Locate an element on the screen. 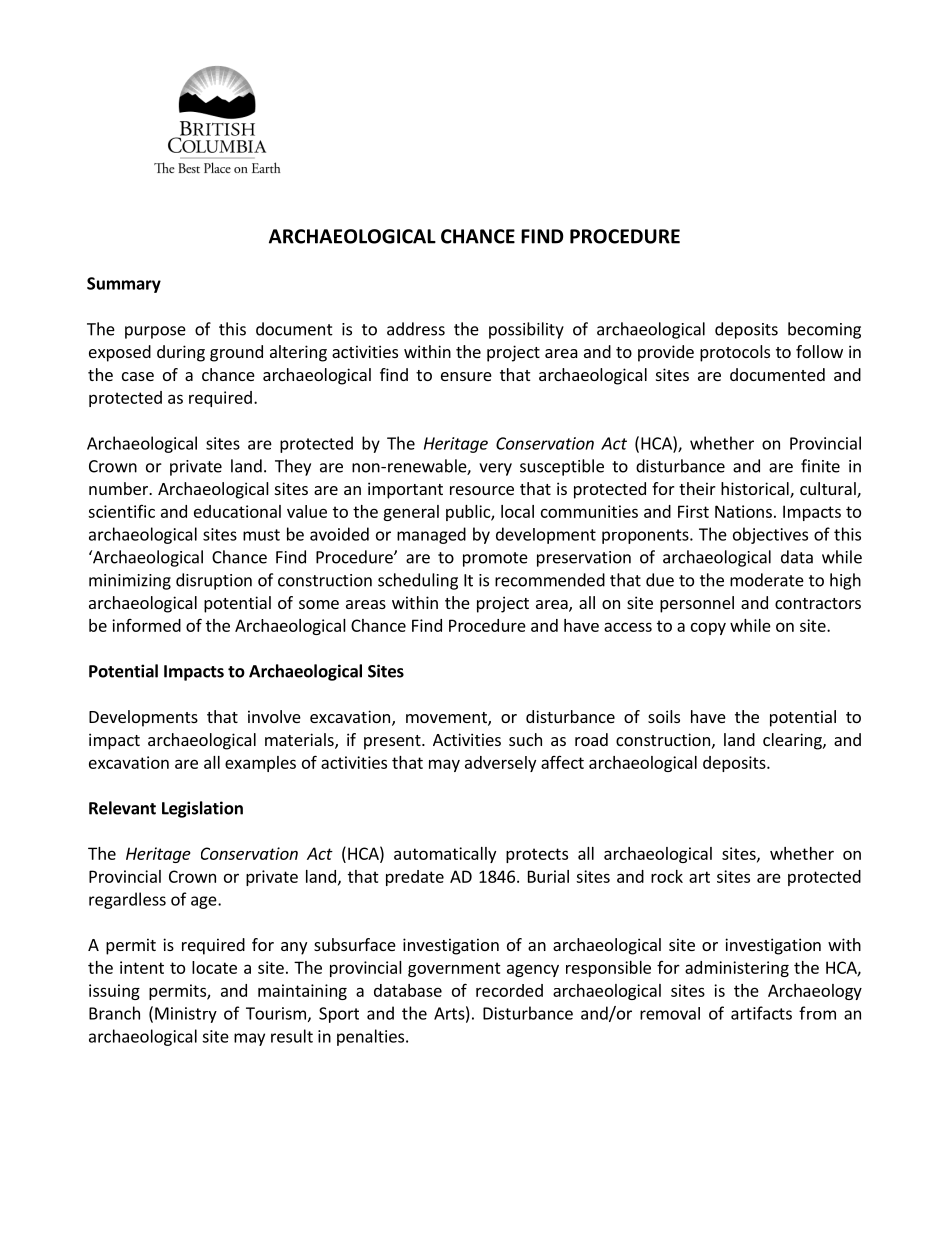 Image resolution: width=952 pixels, height=1233 pixels. informed is located at coordinates (146, 625).
